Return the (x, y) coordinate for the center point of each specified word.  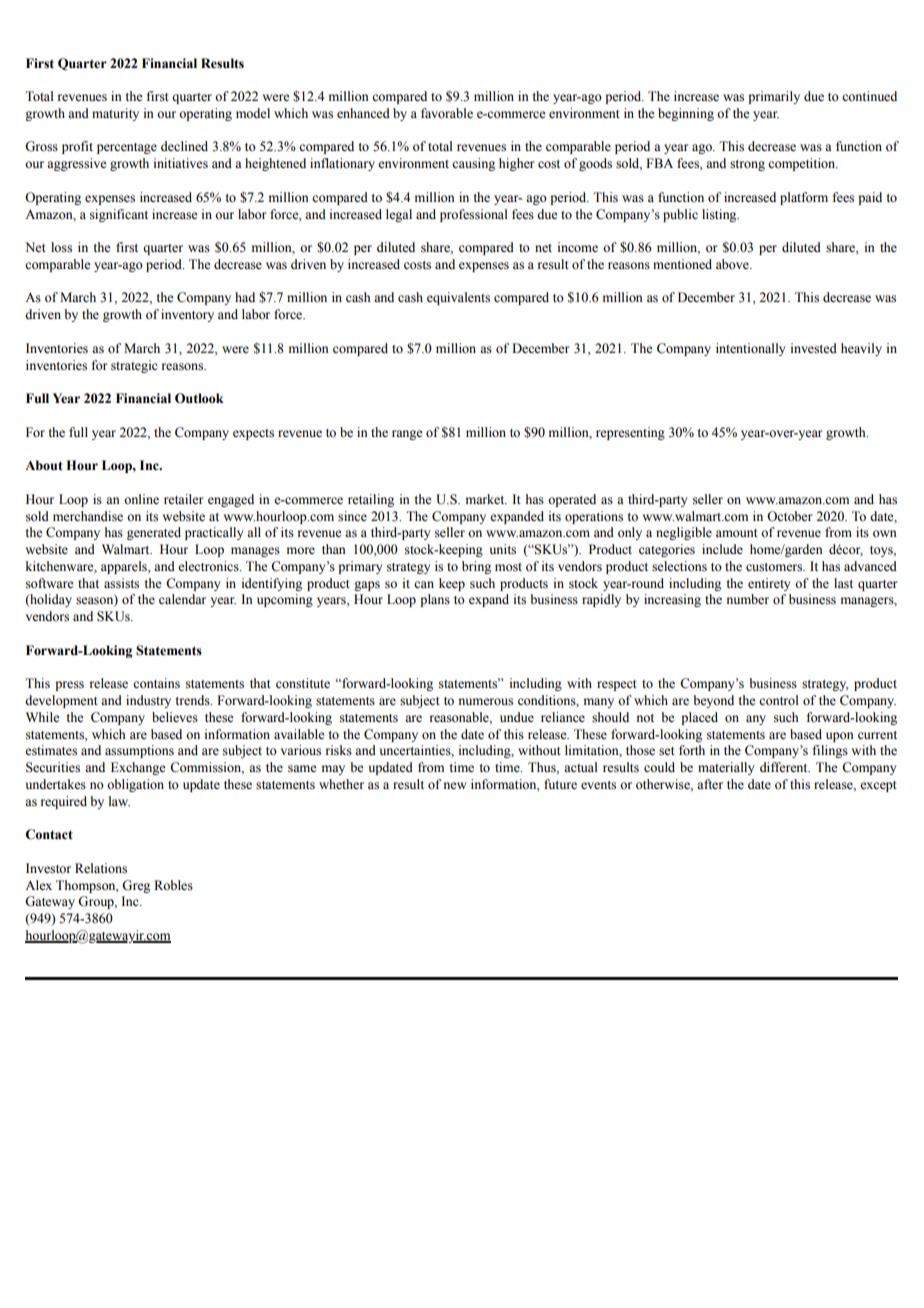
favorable (447, 113)
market (486, 499)
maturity (115, 114)
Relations (101, 868)
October (789, 516)
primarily (774, 97)
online (141, 499)
